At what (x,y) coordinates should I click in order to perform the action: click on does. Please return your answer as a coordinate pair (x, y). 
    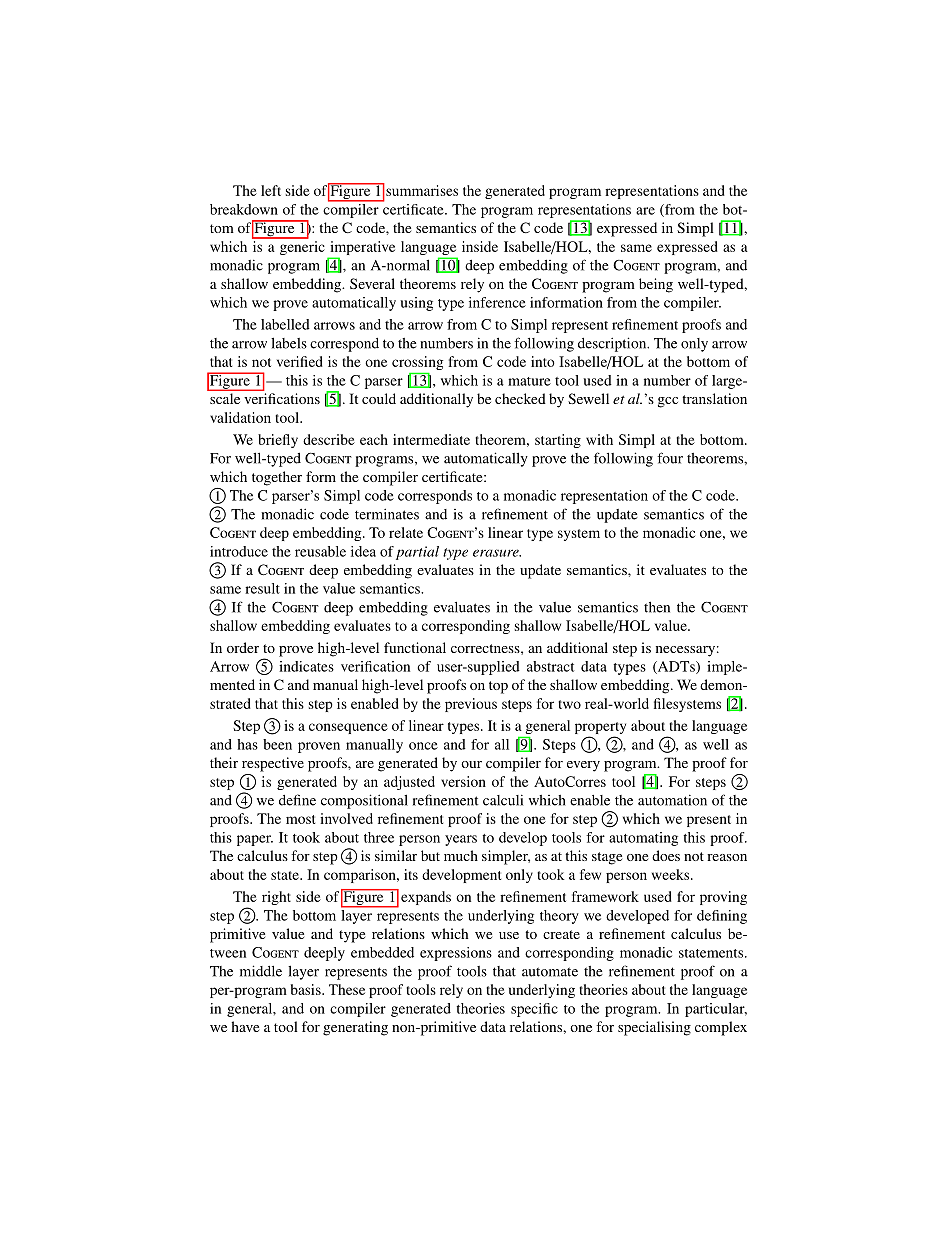
    Looking at the image, I should click on (666, 855).
